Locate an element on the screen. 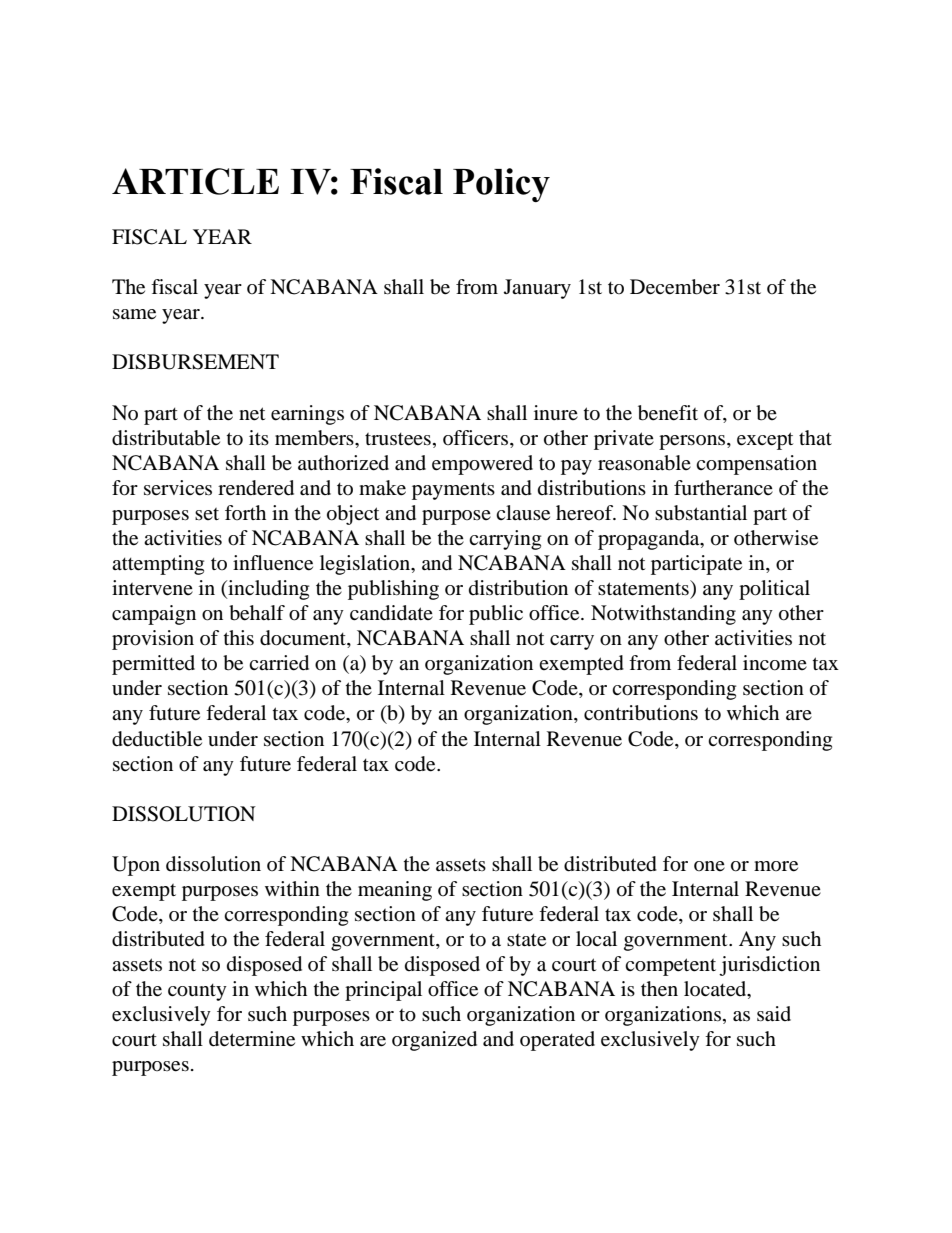 This screenshot has width=952, height=1233. Upon is located at coordinates (136, 866).
